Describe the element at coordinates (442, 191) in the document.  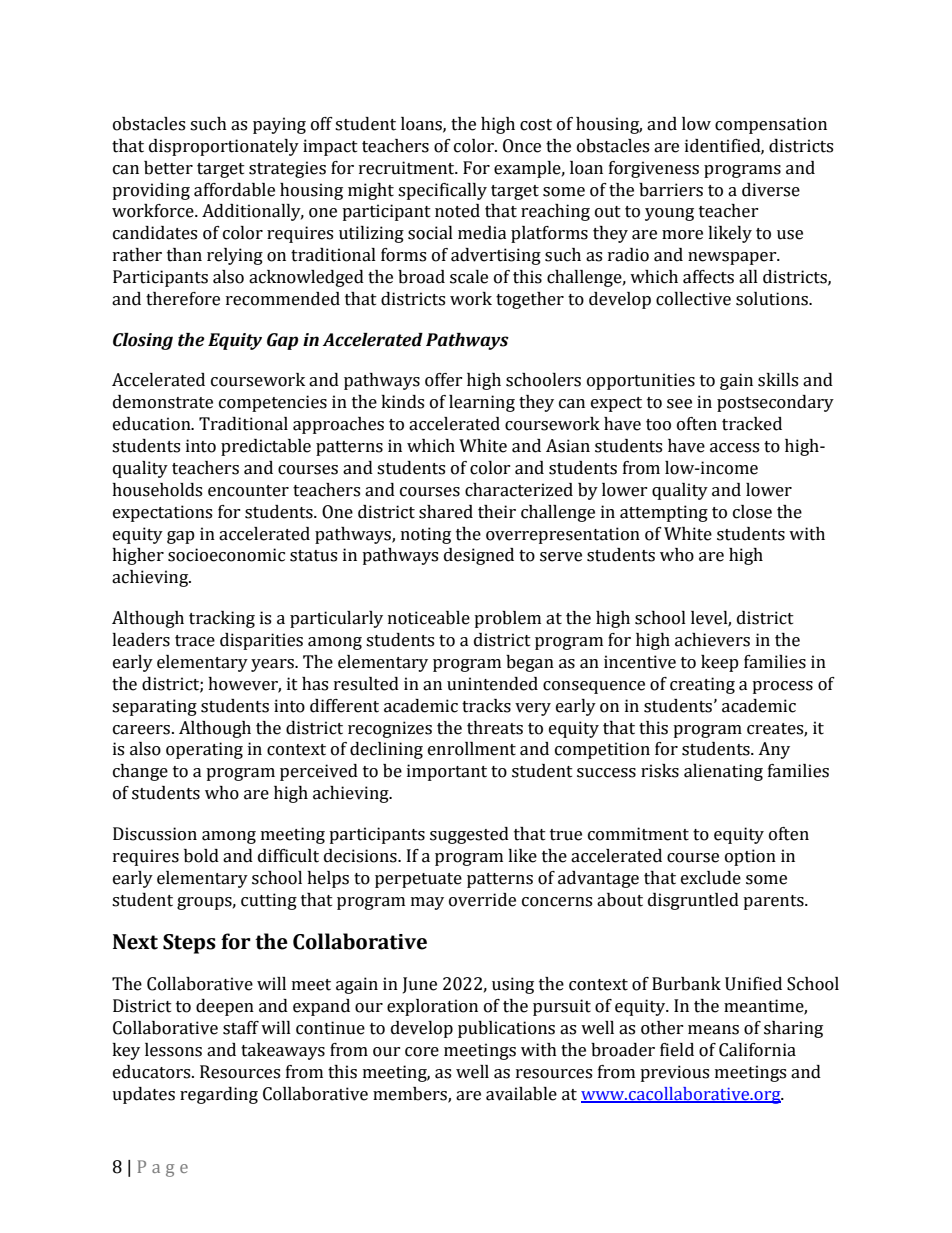
I see `specifically` at that location.
